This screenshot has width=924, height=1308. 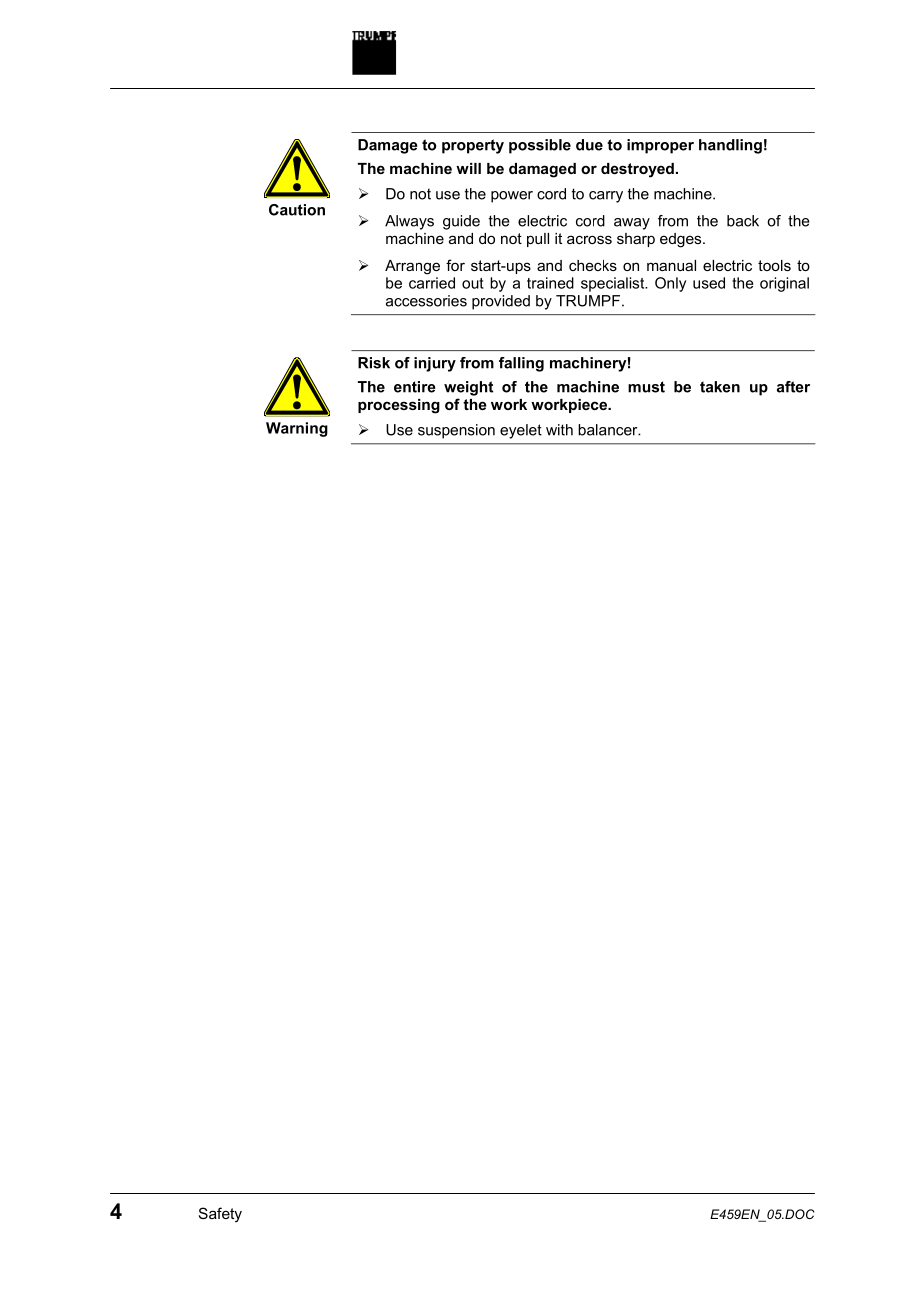 What do you see at coordinates (220, 1215) in the screenshot?
I see `Safety` at bounding box center [220, 1215].
